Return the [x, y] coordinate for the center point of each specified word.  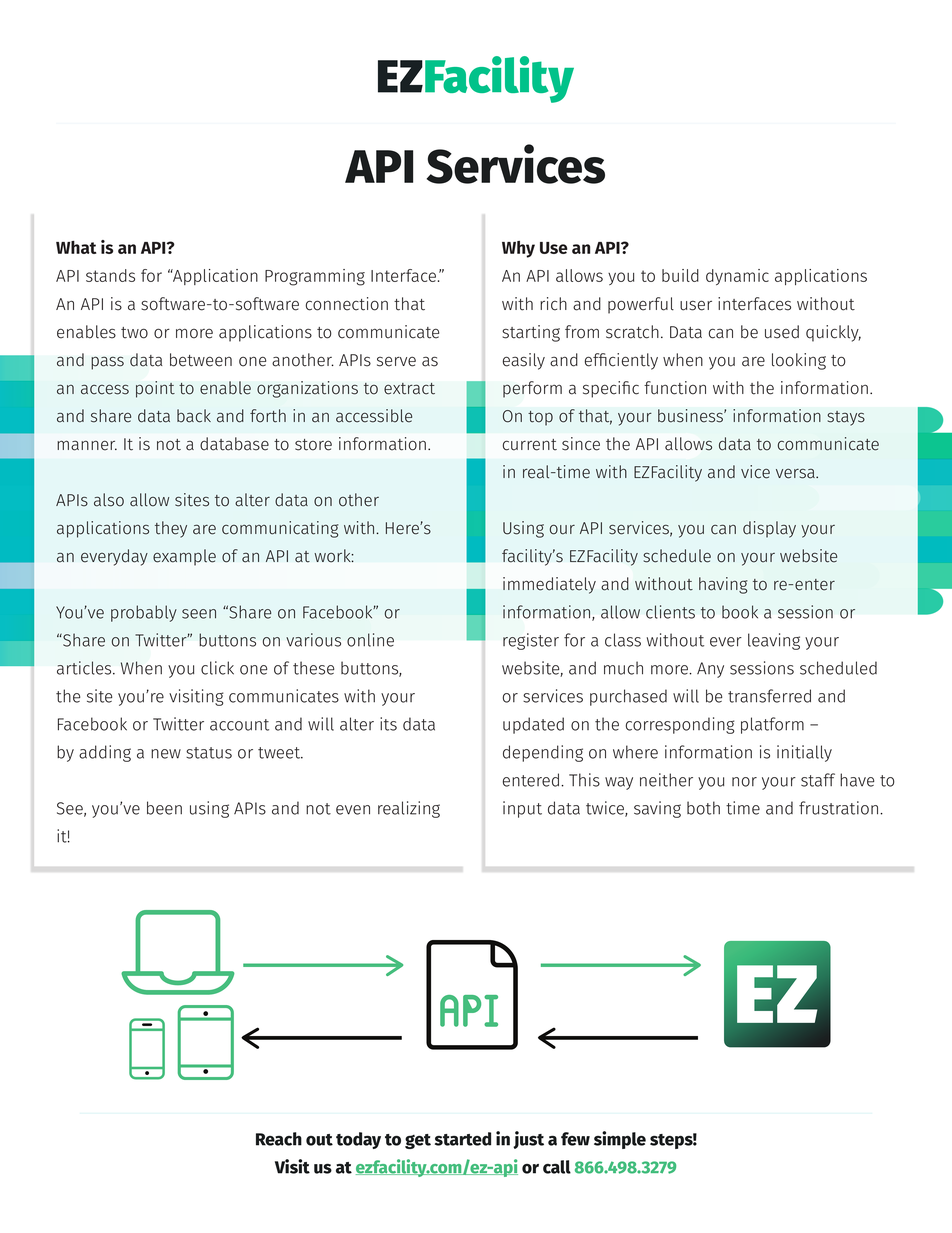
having [723, 585]
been [164, 808]
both [703, 808]
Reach [279, 1139]
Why [518, 249]
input [522, 809]
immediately [549, 585]
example [184, 557]
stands [110, 275]
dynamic [737, 277]
